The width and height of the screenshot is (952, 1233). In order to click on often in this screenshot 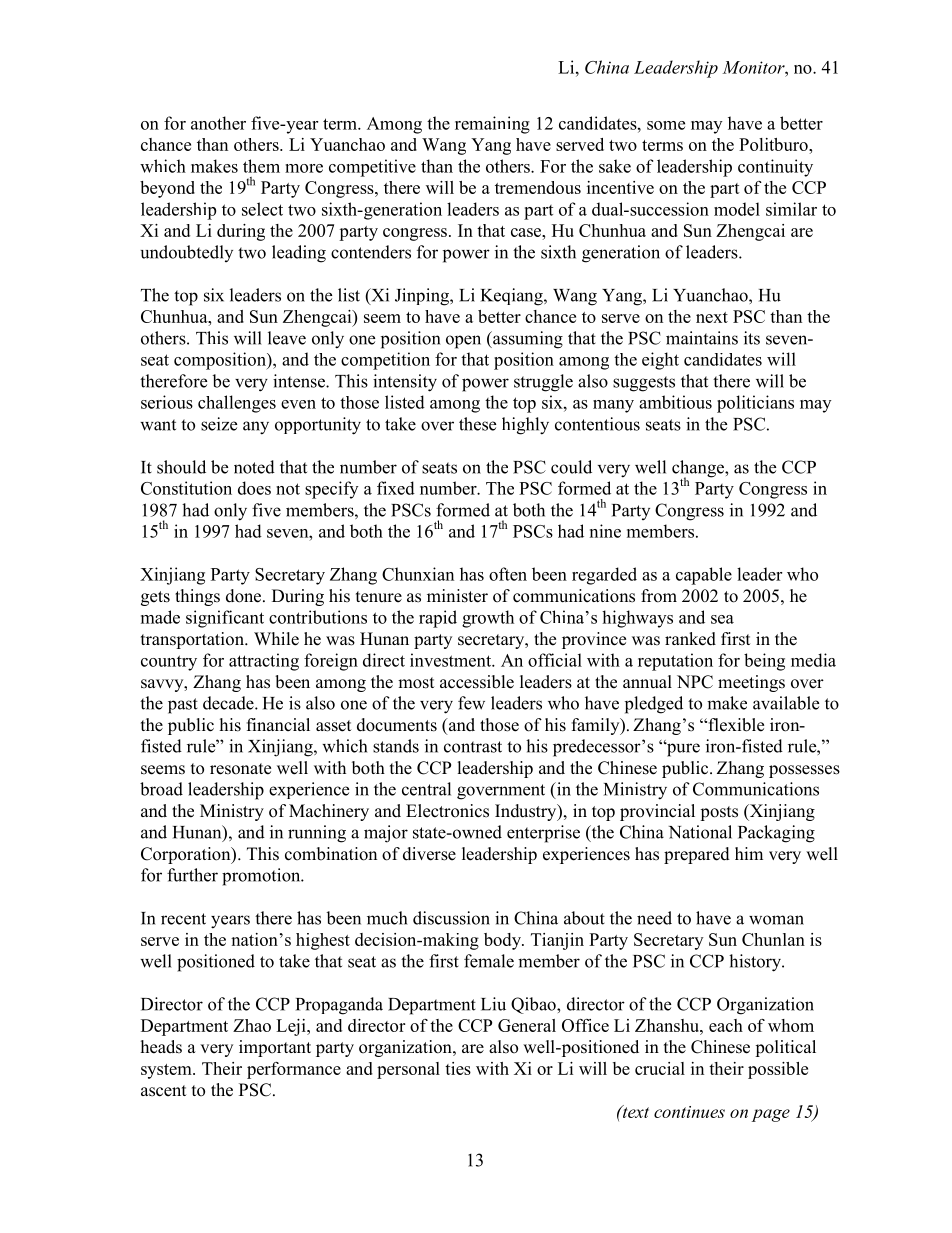, I will do `click(508, 574)`.
